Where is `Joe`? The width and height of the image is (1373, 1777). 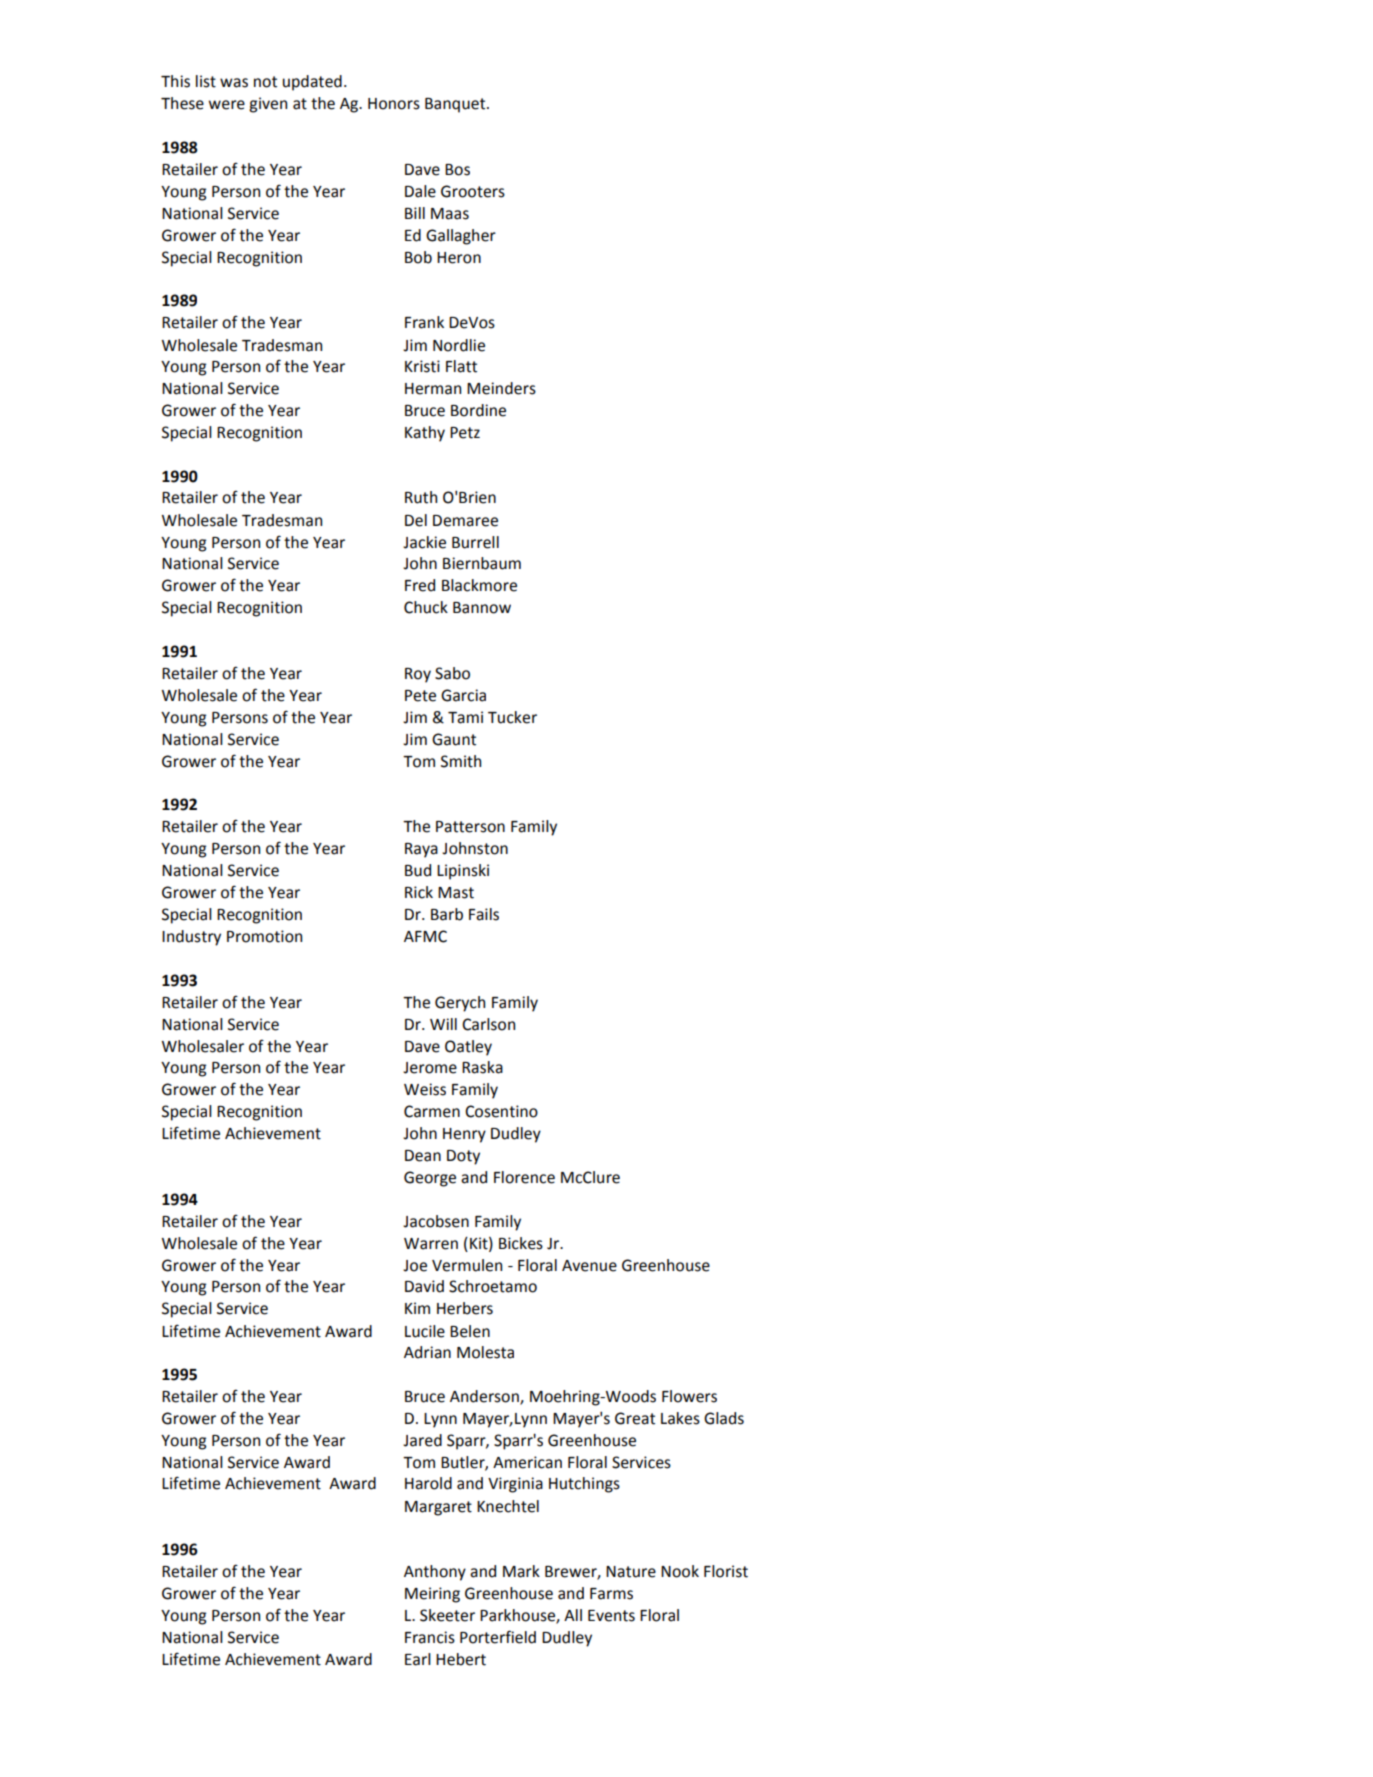
Joe is located at coordinates (415, 1266).
